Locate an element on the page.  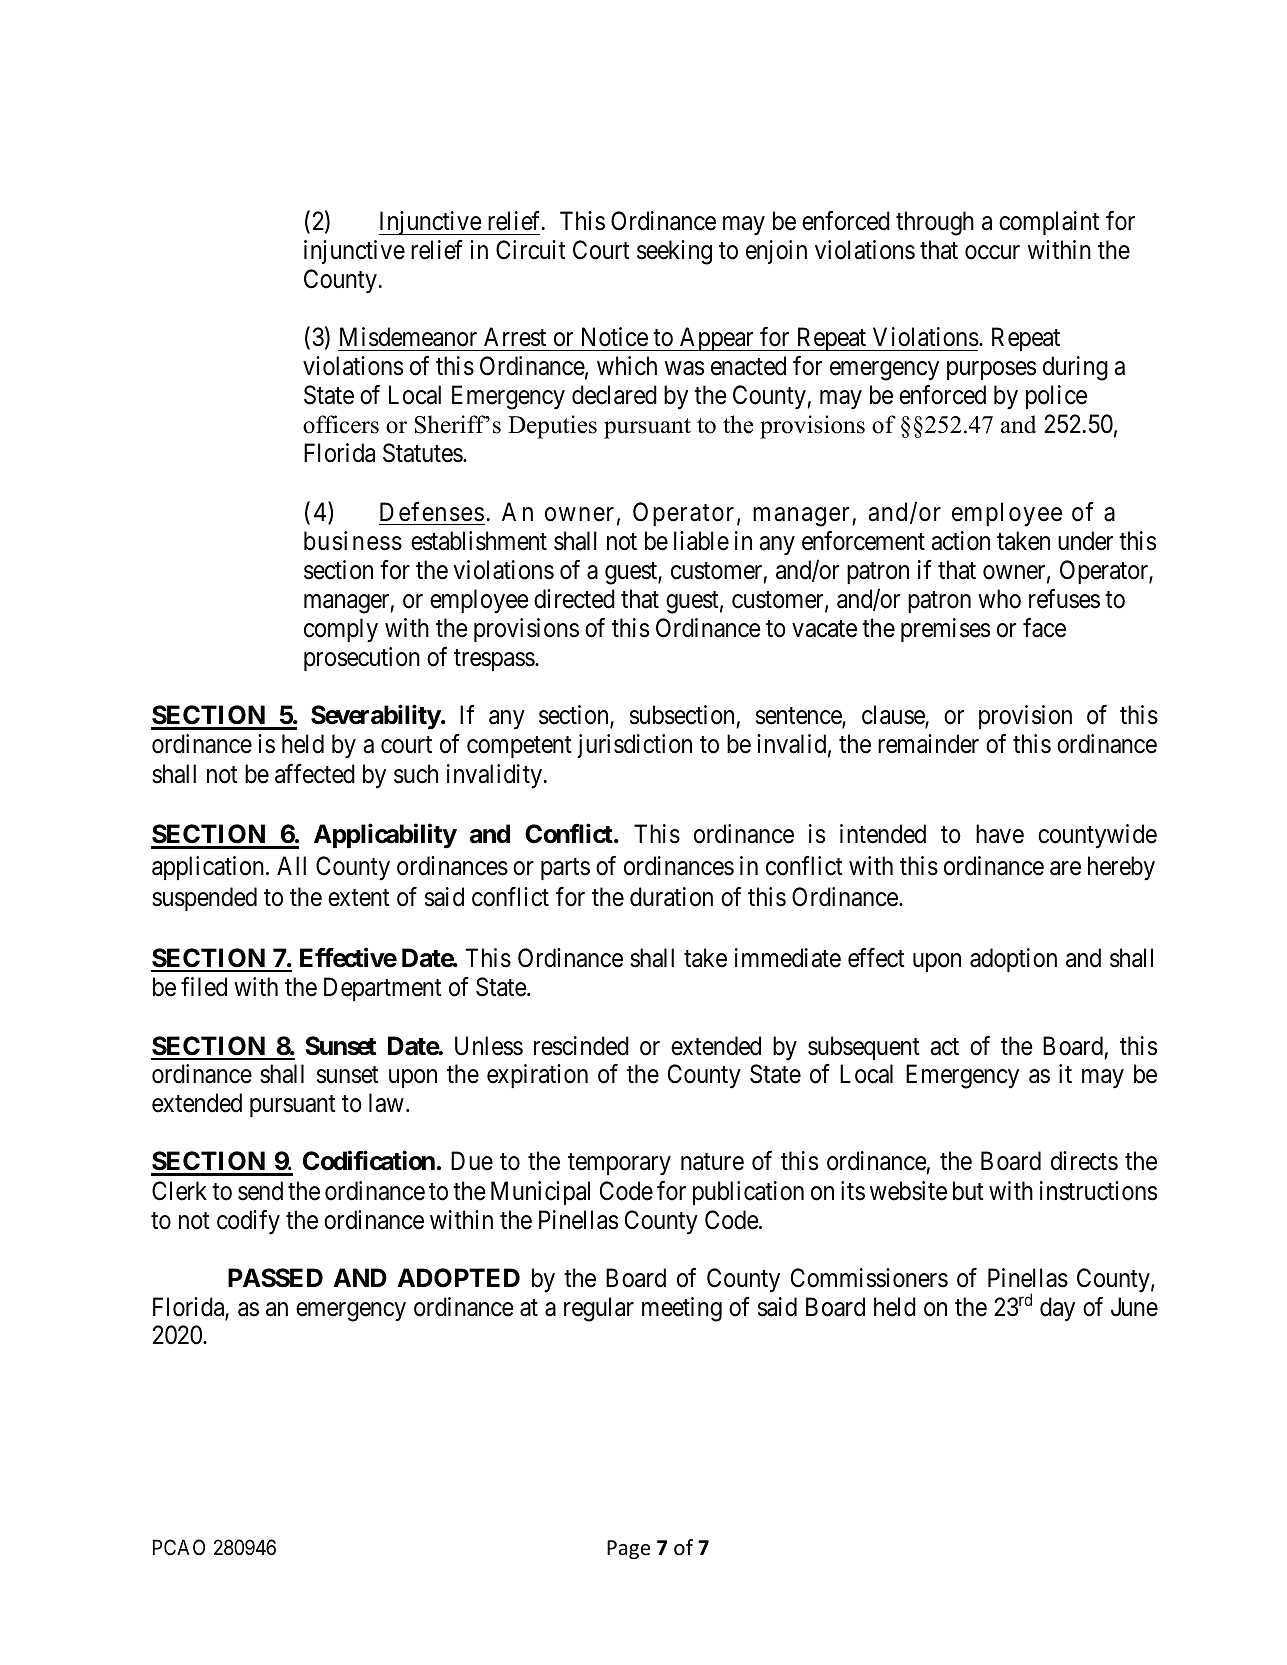
but is located at coordinates (968, 1191).
